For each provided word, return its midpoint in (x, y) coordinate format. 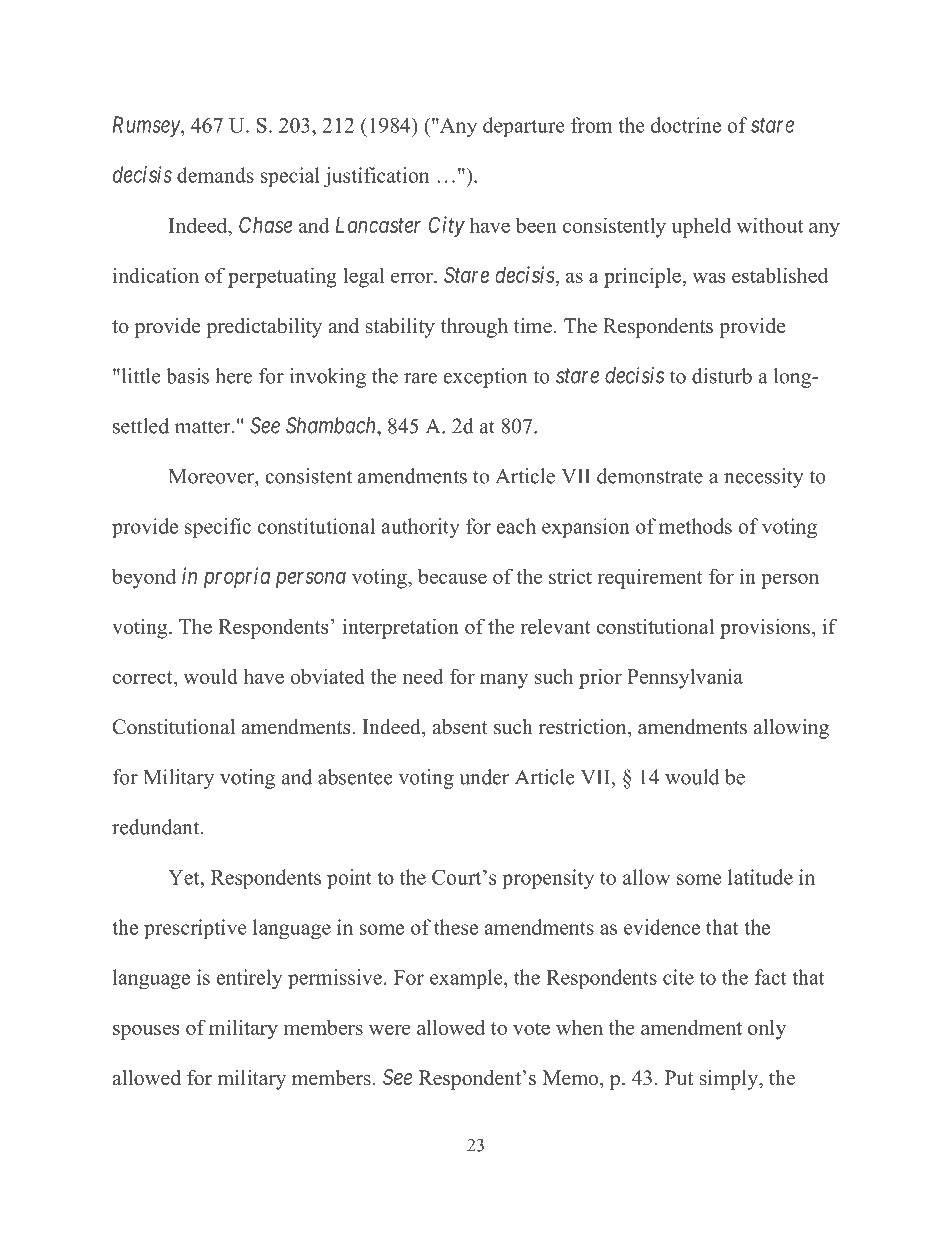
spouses (146, 1032)
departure (524, 127)
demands (215, 175)
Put (679, 1078)
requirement (650, 578)
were (389, 1029)
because (452, 576)
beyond (144, 578)
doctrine (686, 125)
